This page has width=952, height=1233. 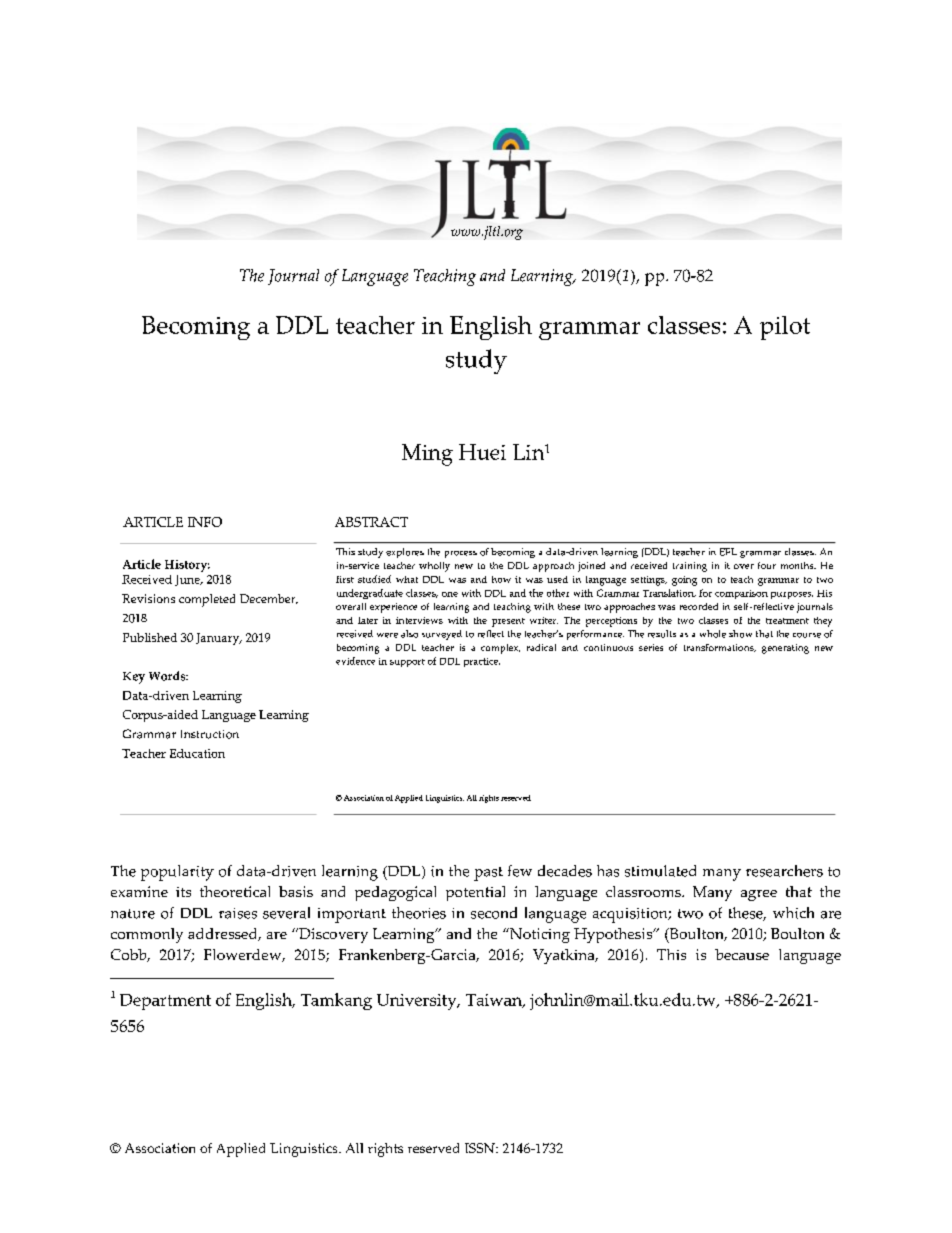 I want to click on generating, so click(x=785, y=649).
